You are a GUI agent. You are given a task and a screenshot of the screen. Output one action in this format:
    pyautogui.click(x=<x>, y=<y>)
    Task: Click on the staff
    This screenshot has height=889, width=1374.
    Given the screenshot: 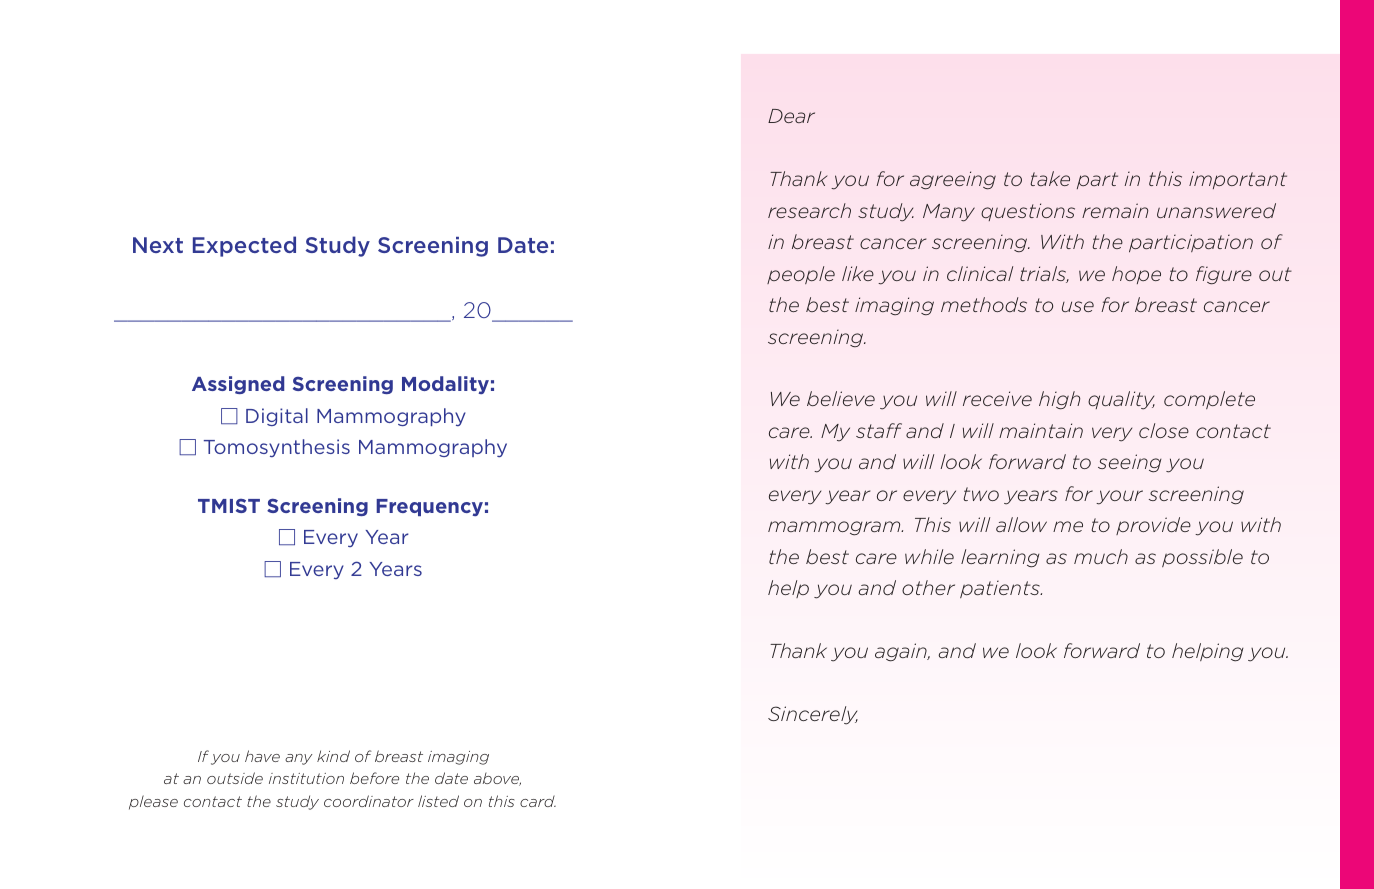 What is the action you would take?
    pyautogui.click(x=879, y=430)
